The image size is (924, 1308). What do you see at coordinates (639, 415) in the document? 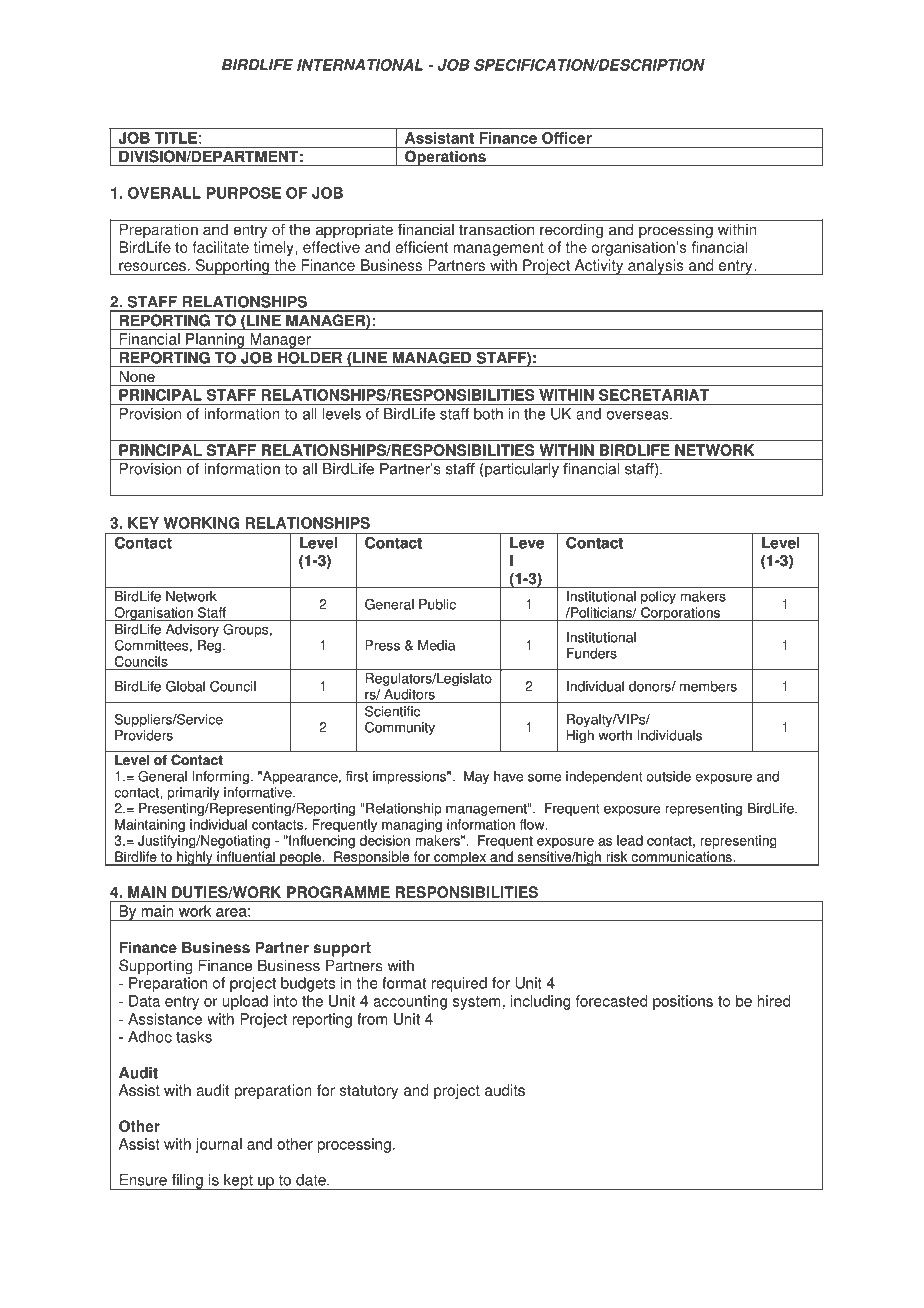
I see `overseas` at bounding box center [639, 415].
